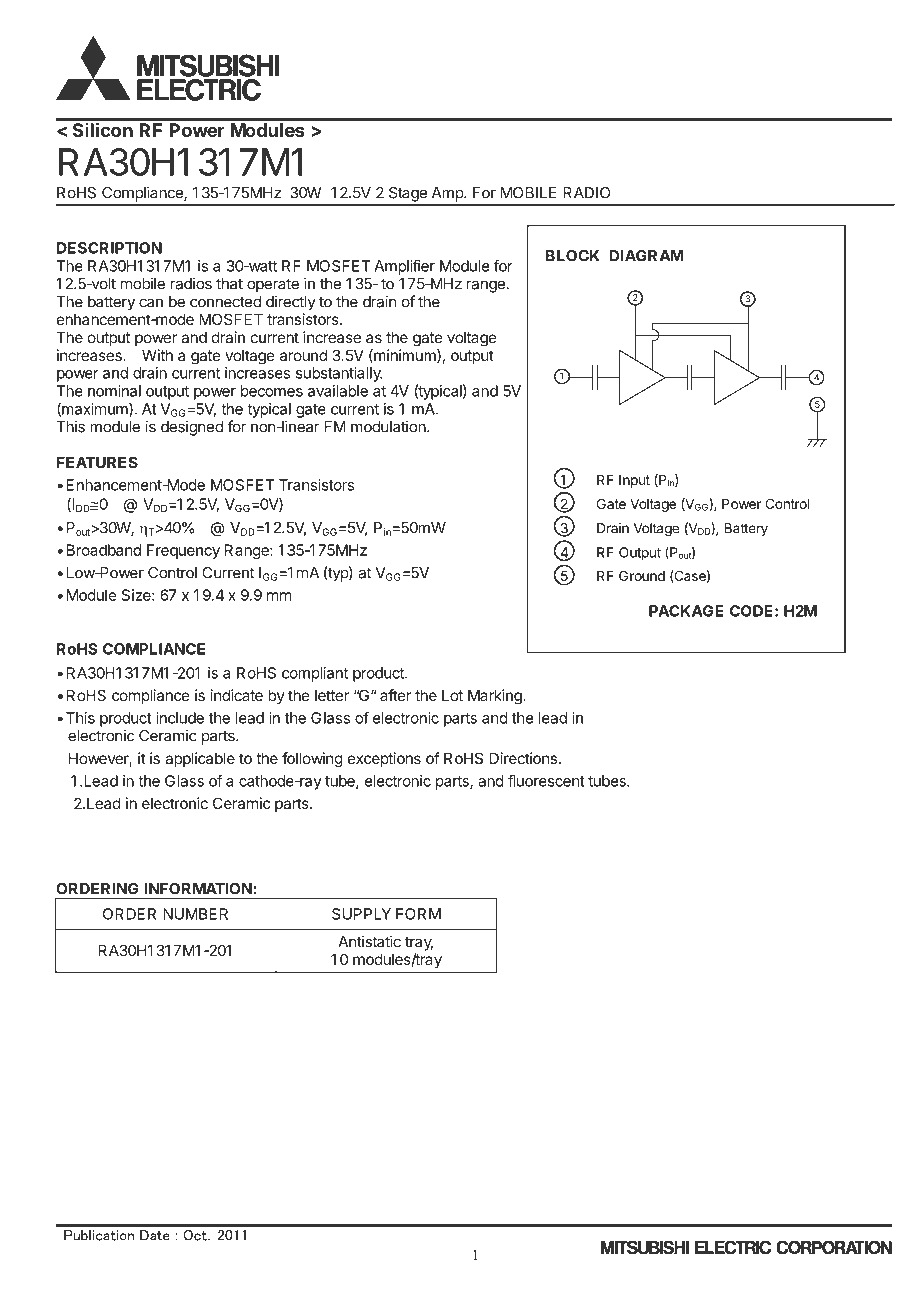 This page has width=924, height=1308. What do you see at coordinates (195, 914) in the page?
I see `NUMBER` at bounding box center [195, 914].
